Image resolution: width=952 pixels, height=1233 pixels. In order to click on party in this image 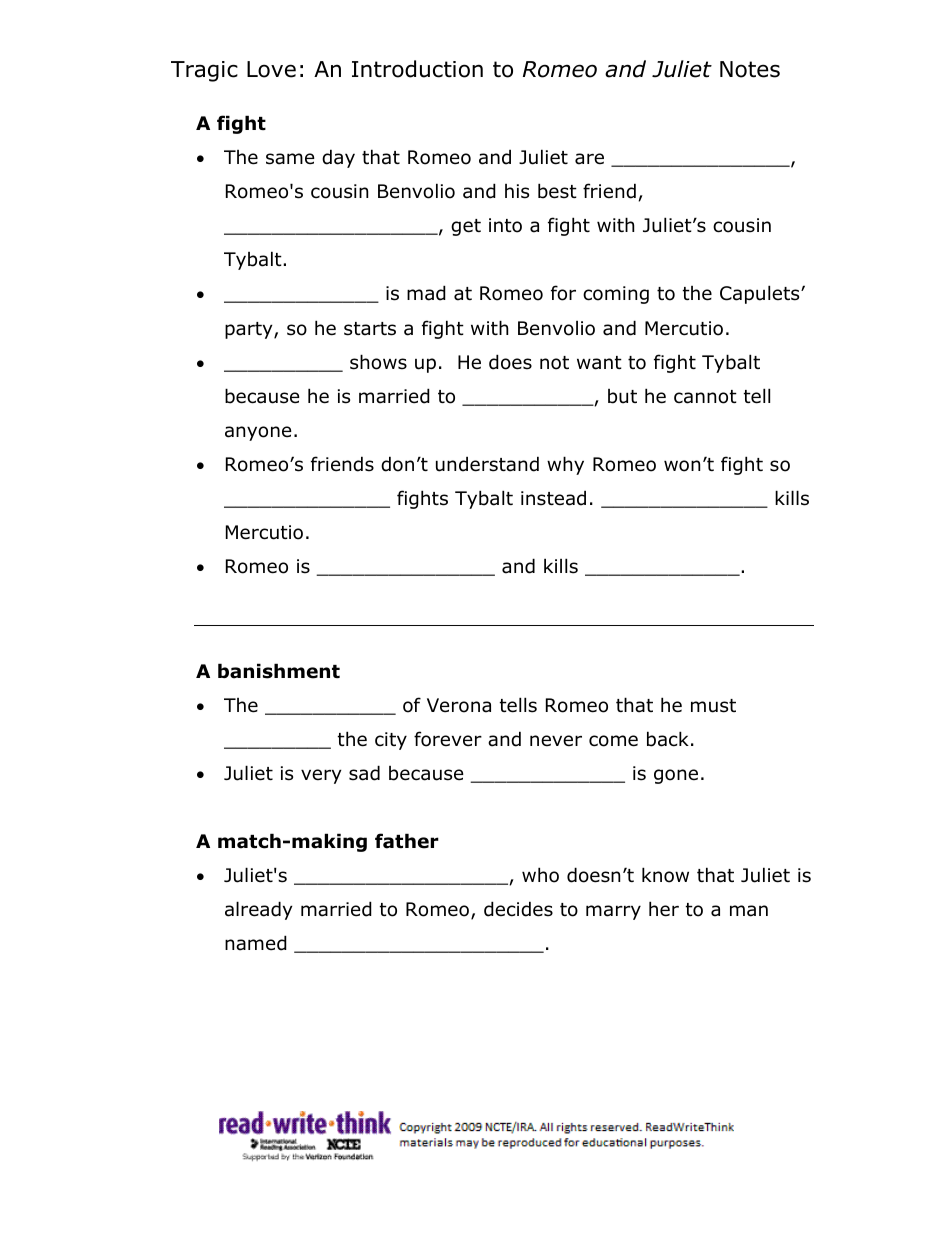, I will do `click(250, 330)`.
